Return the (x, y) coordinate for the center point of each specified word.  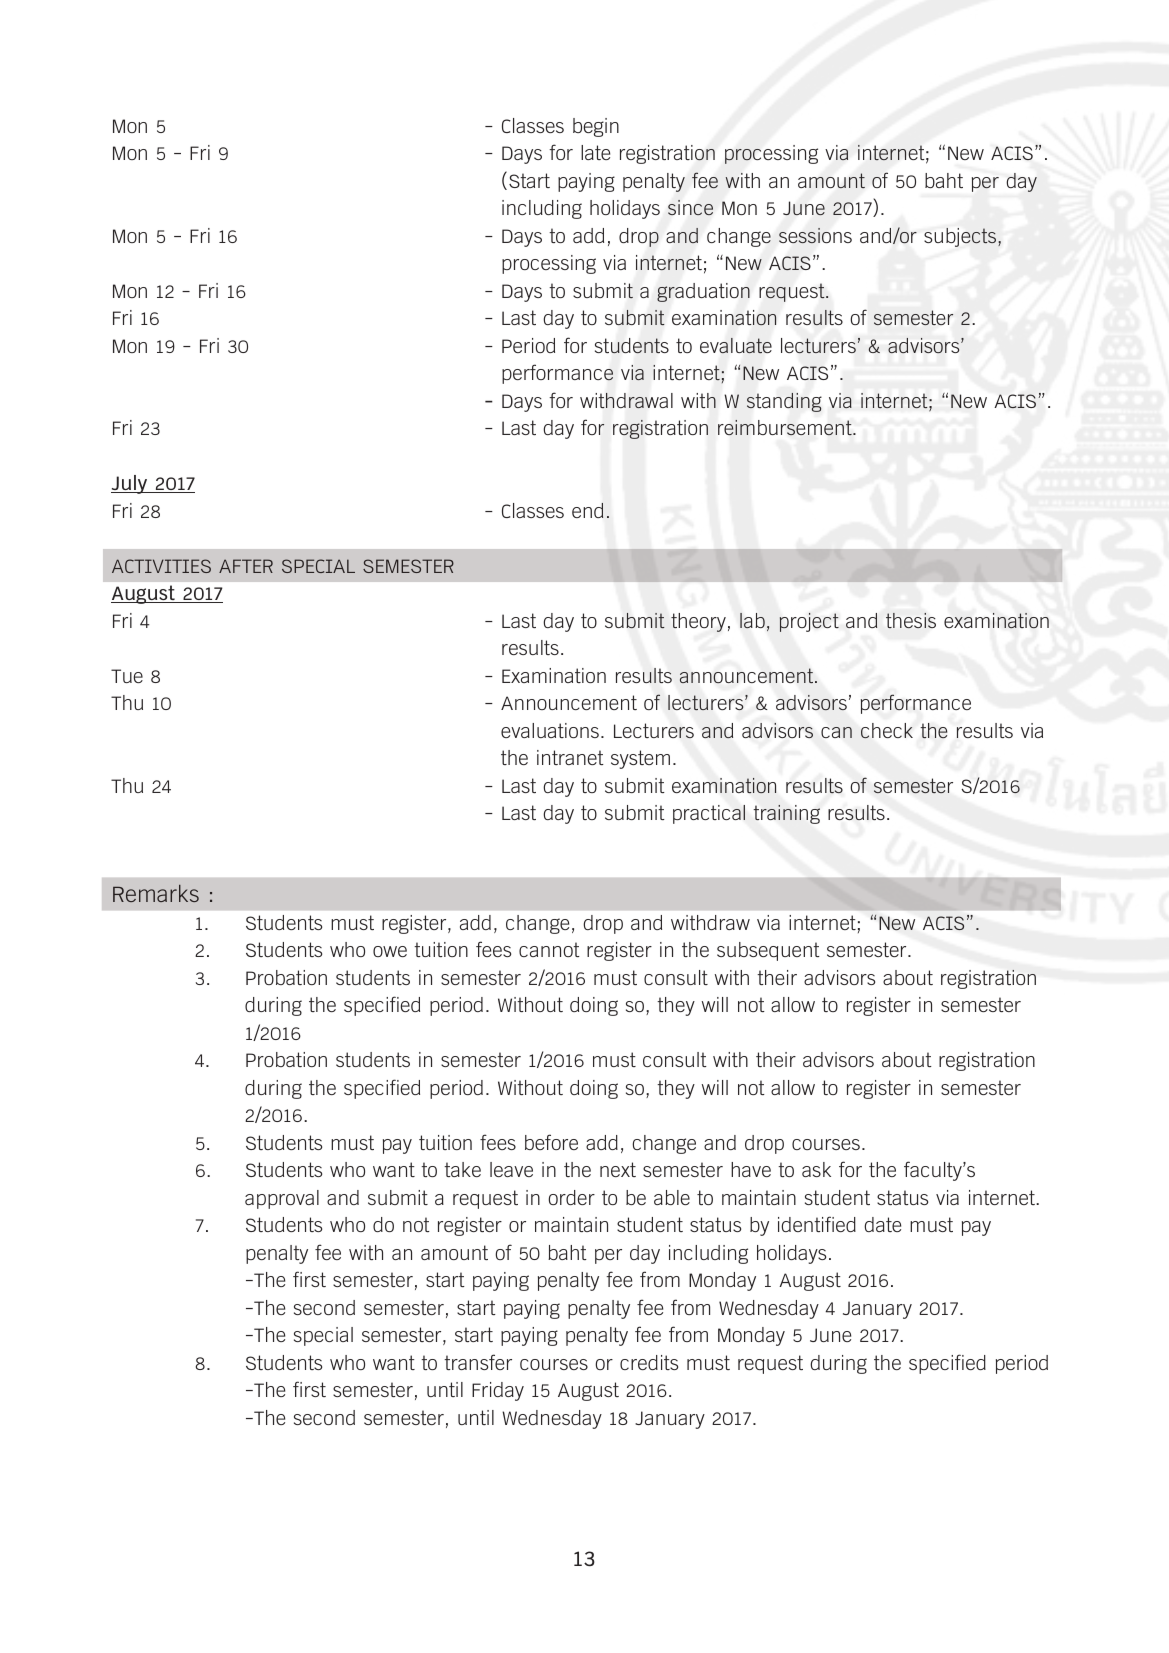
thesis (911, 620)
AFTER (246, 566)
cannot (549, 949)
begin (596, 127)
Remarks (156, 893)
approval (282, 1199)
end (587, 510)
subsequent (768, 951)
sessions (815, 236)
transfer (478, 1362)
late (595, 152)
